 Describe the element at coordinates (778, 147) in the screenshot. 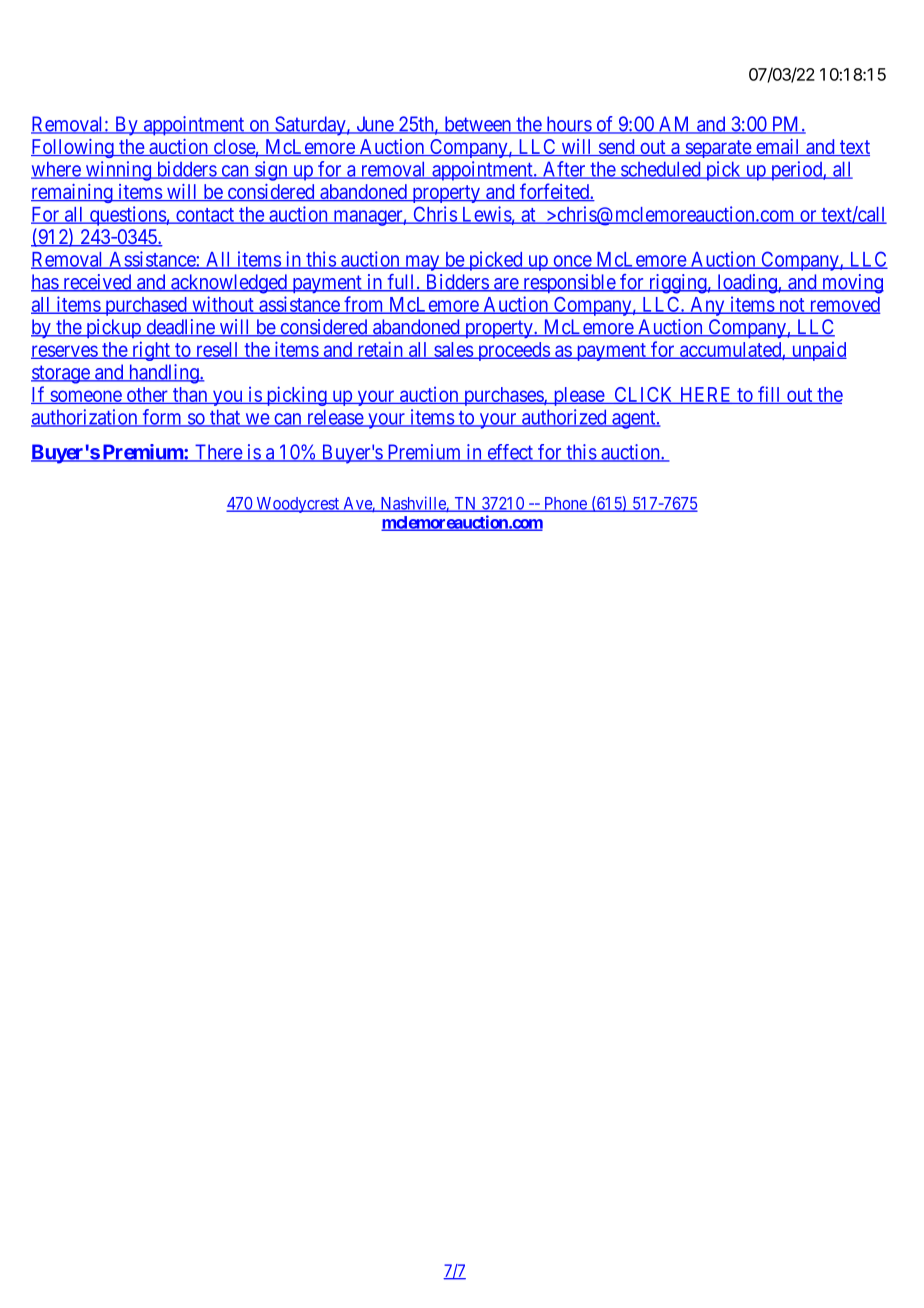

I see `email` at that location.
